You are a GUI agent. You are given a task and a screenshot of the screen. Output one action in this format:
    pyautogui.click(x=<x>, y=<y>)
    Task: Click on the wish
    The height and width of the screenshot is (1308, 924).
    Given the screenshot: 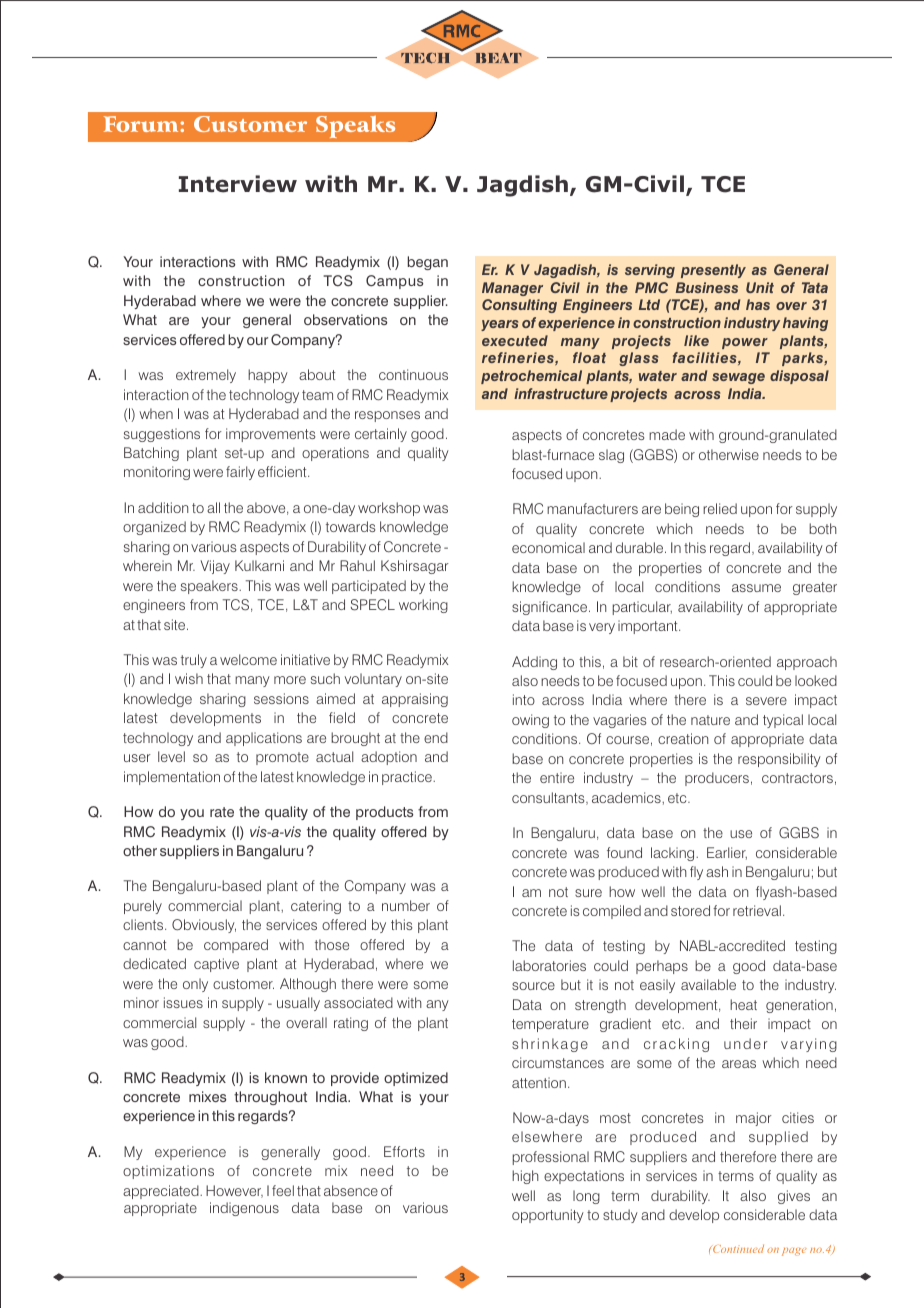 What is the action you would take?
    pyautogui.click(x=189, y=678)
